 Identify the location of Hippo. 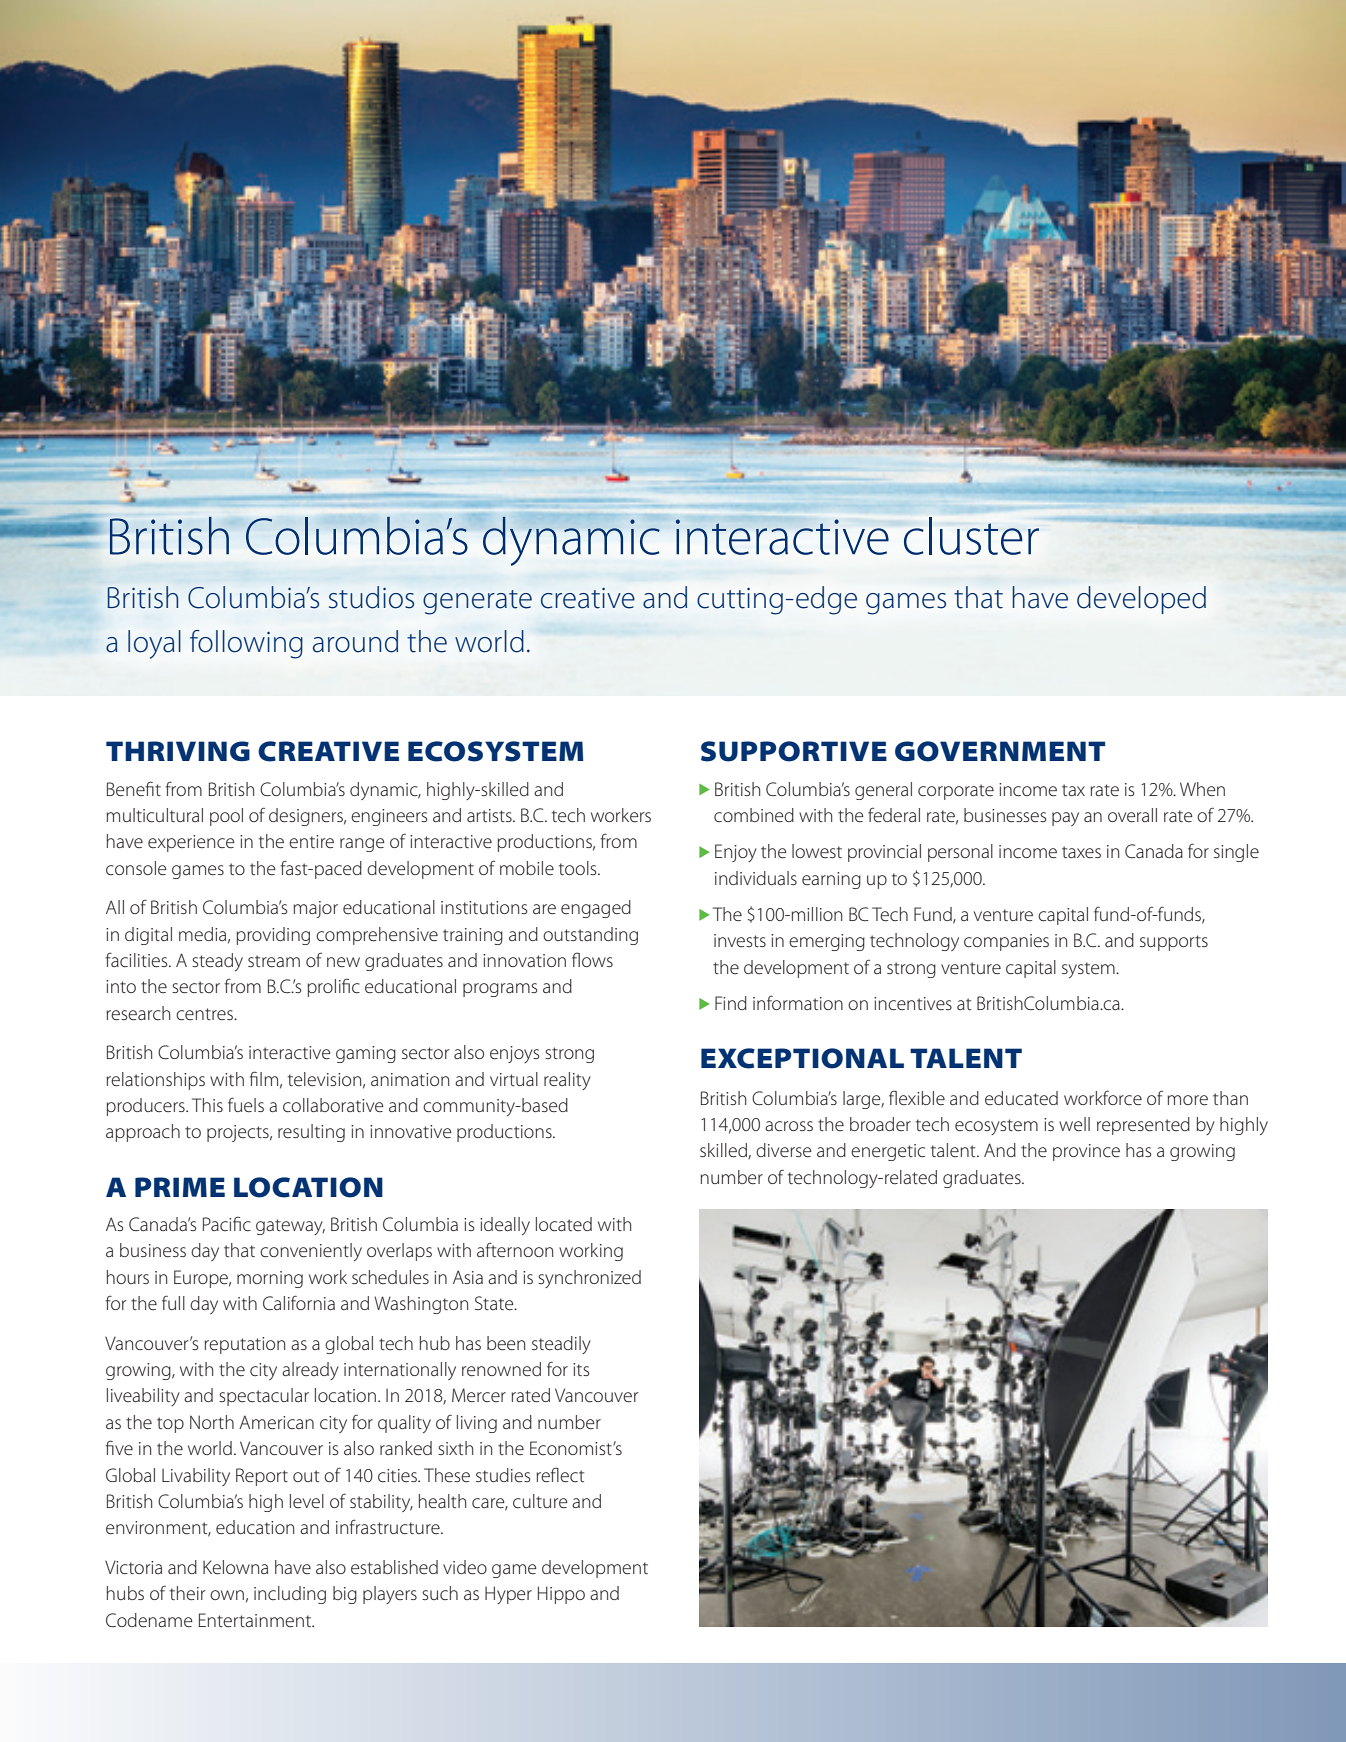
(561, 1595).
